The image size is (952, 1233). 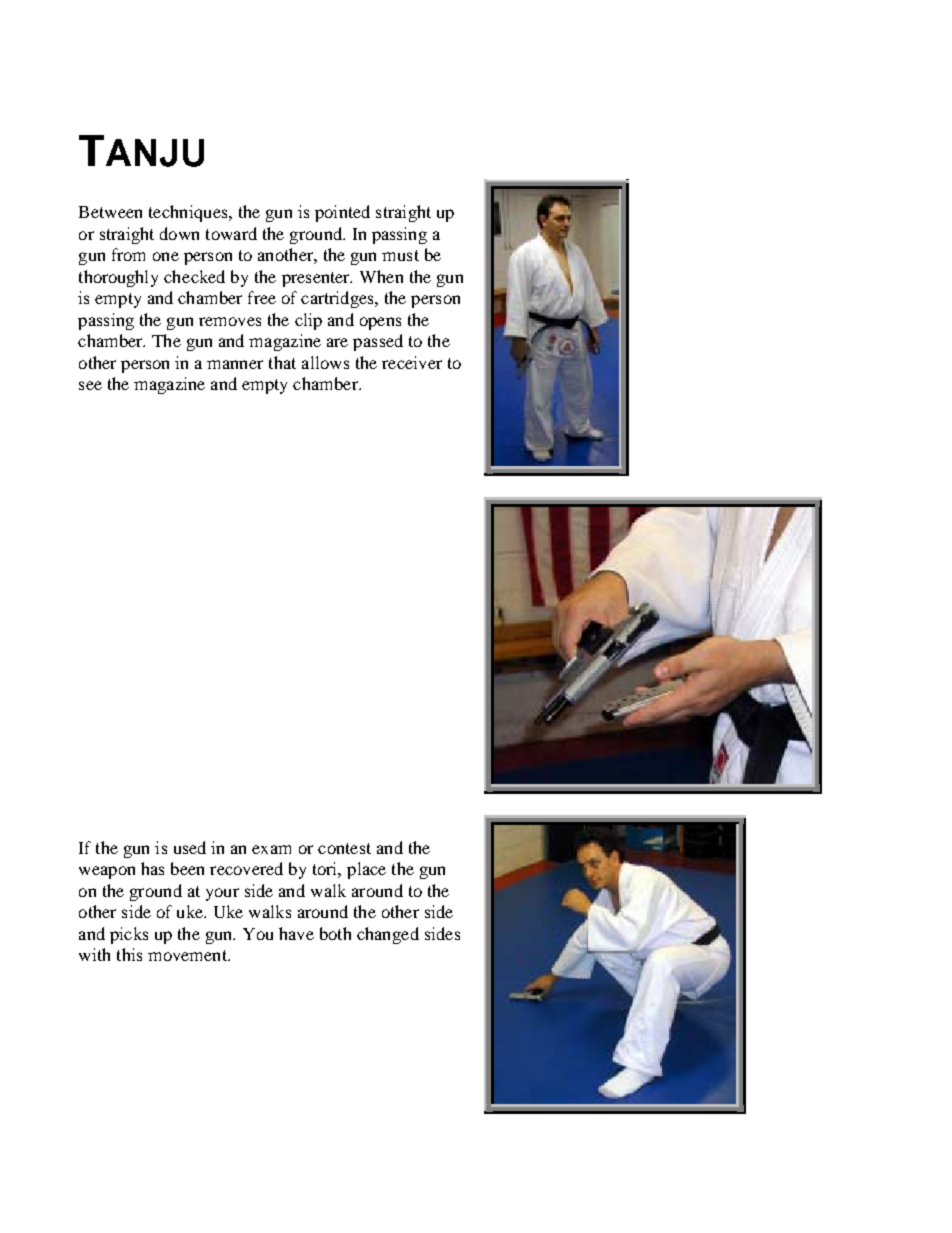 I want to click on receiver, so click(x=412, y=362).
